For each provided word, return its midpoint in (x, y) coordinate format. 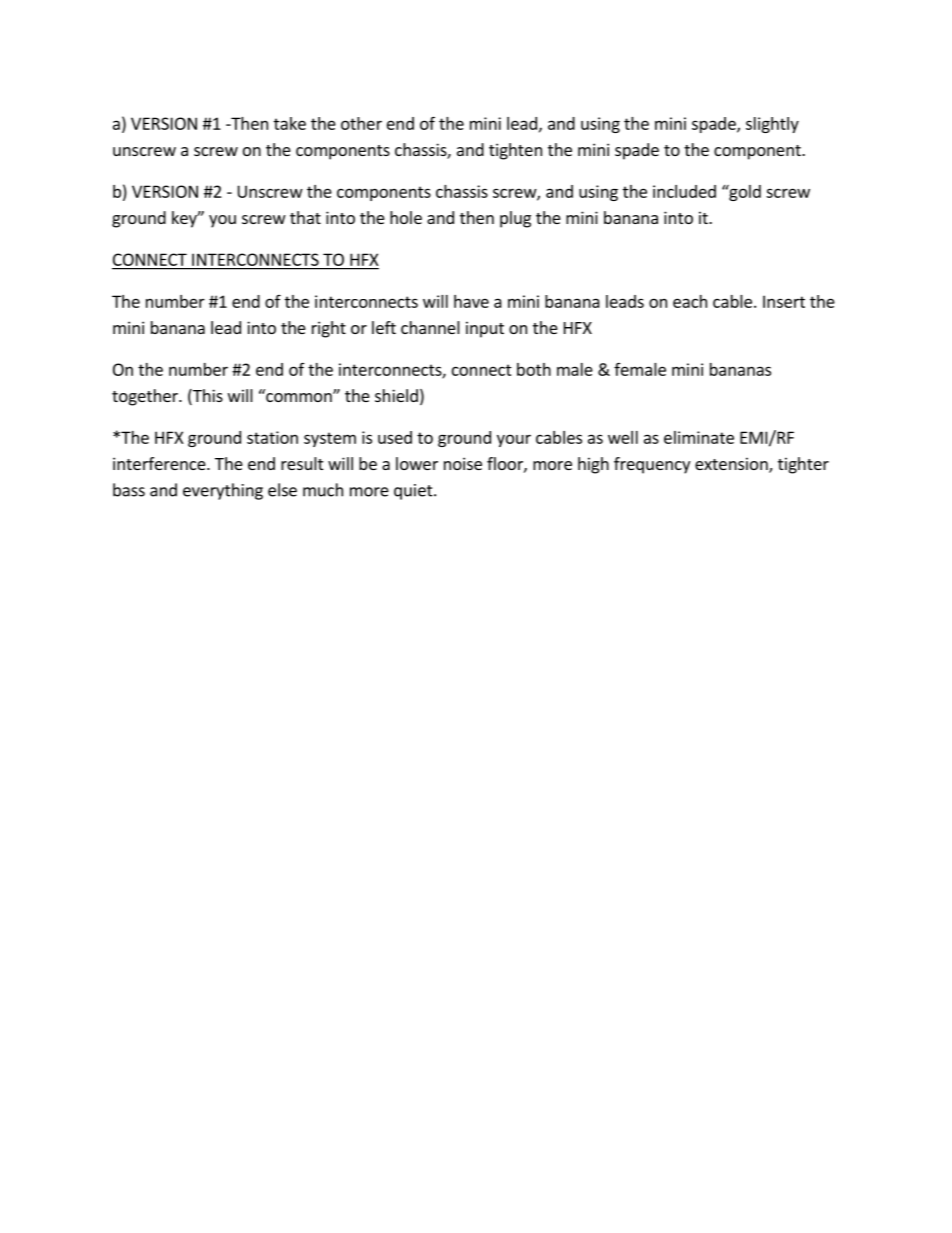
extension (732, 465)
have (471, 301)
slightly (772, 125)
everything (223, 491)
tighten (515, 151)
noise (463, 463)
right (329, 329)
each (690, 301)
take (290, 123)
